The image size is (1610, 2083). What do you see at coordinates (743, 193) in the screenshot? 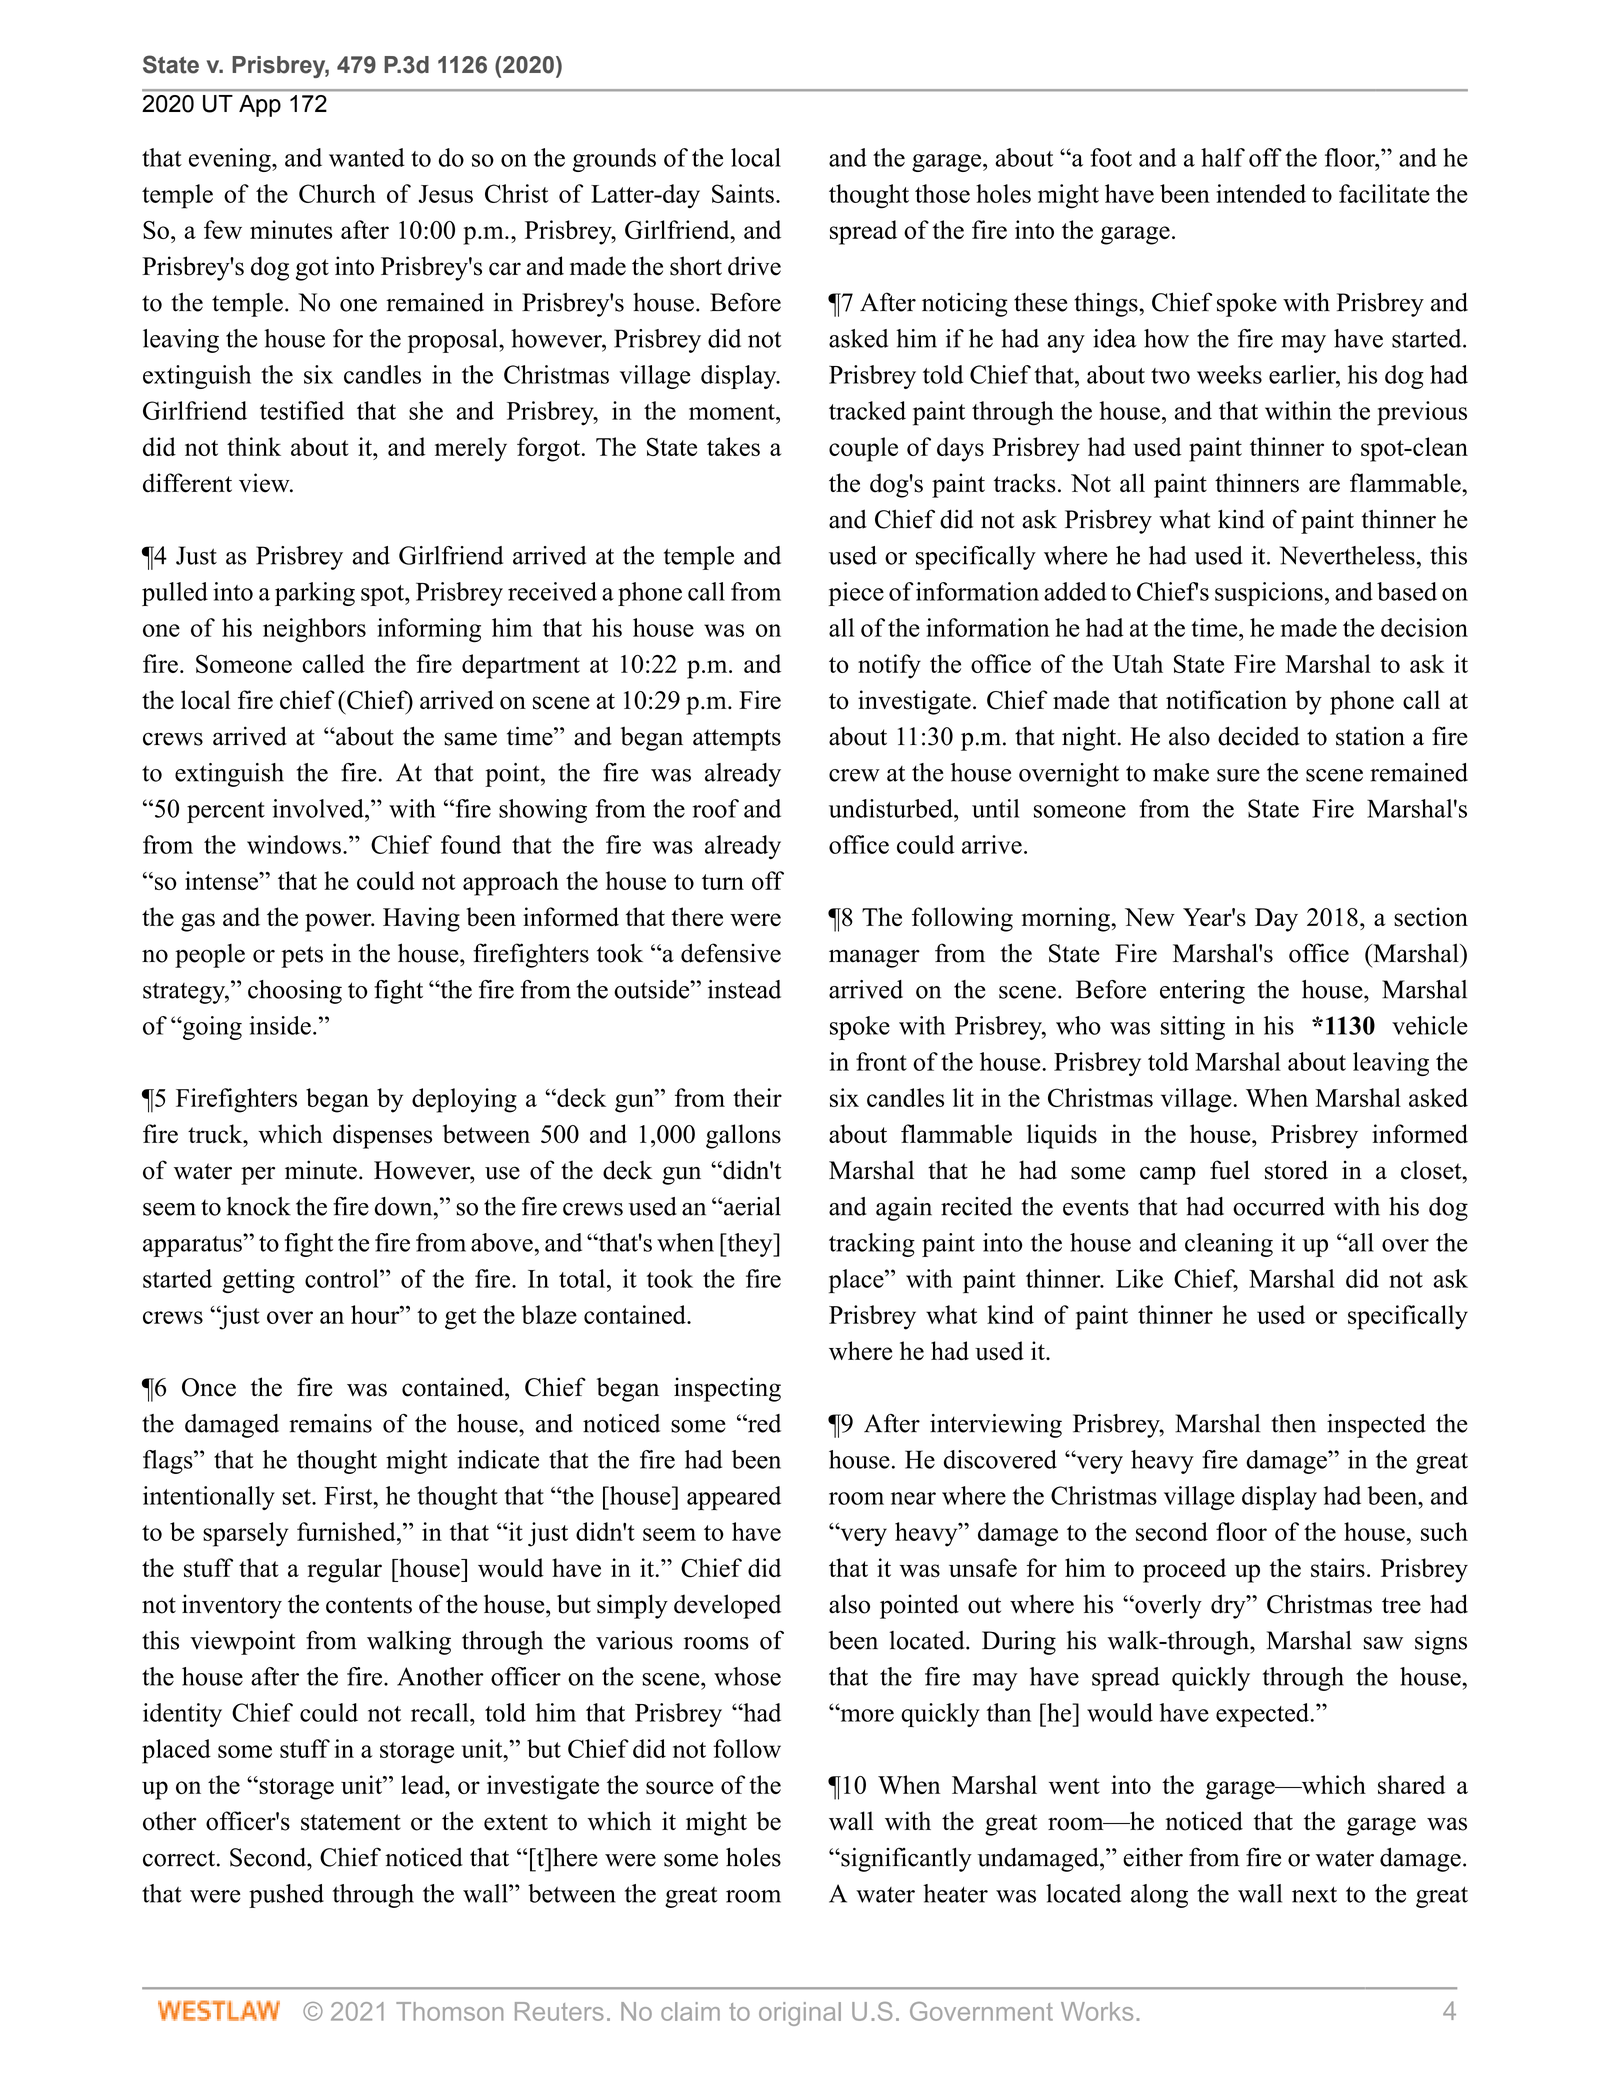
I see `Saints` at bounding box center [743, 193].
